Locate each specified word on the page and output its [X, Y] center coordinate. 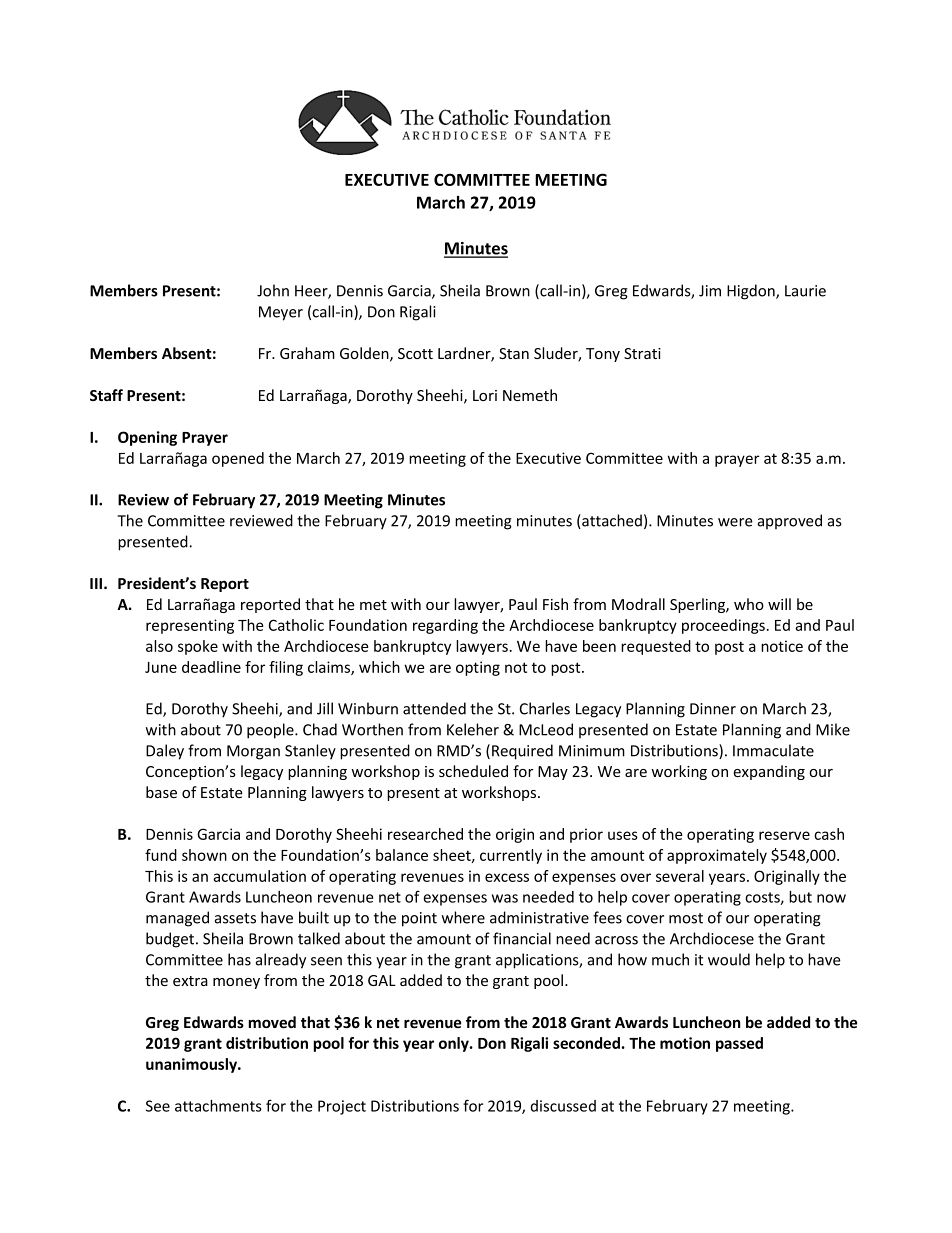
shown [204, 855]
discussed [563, 1106]
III [97, 583]
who [749, 604]
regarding [445, 626]
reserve [784, 835]
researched [425, 834]
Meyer [281, 313]
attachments [218, 1106]
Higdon [752, 292]
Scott [415, 353]
